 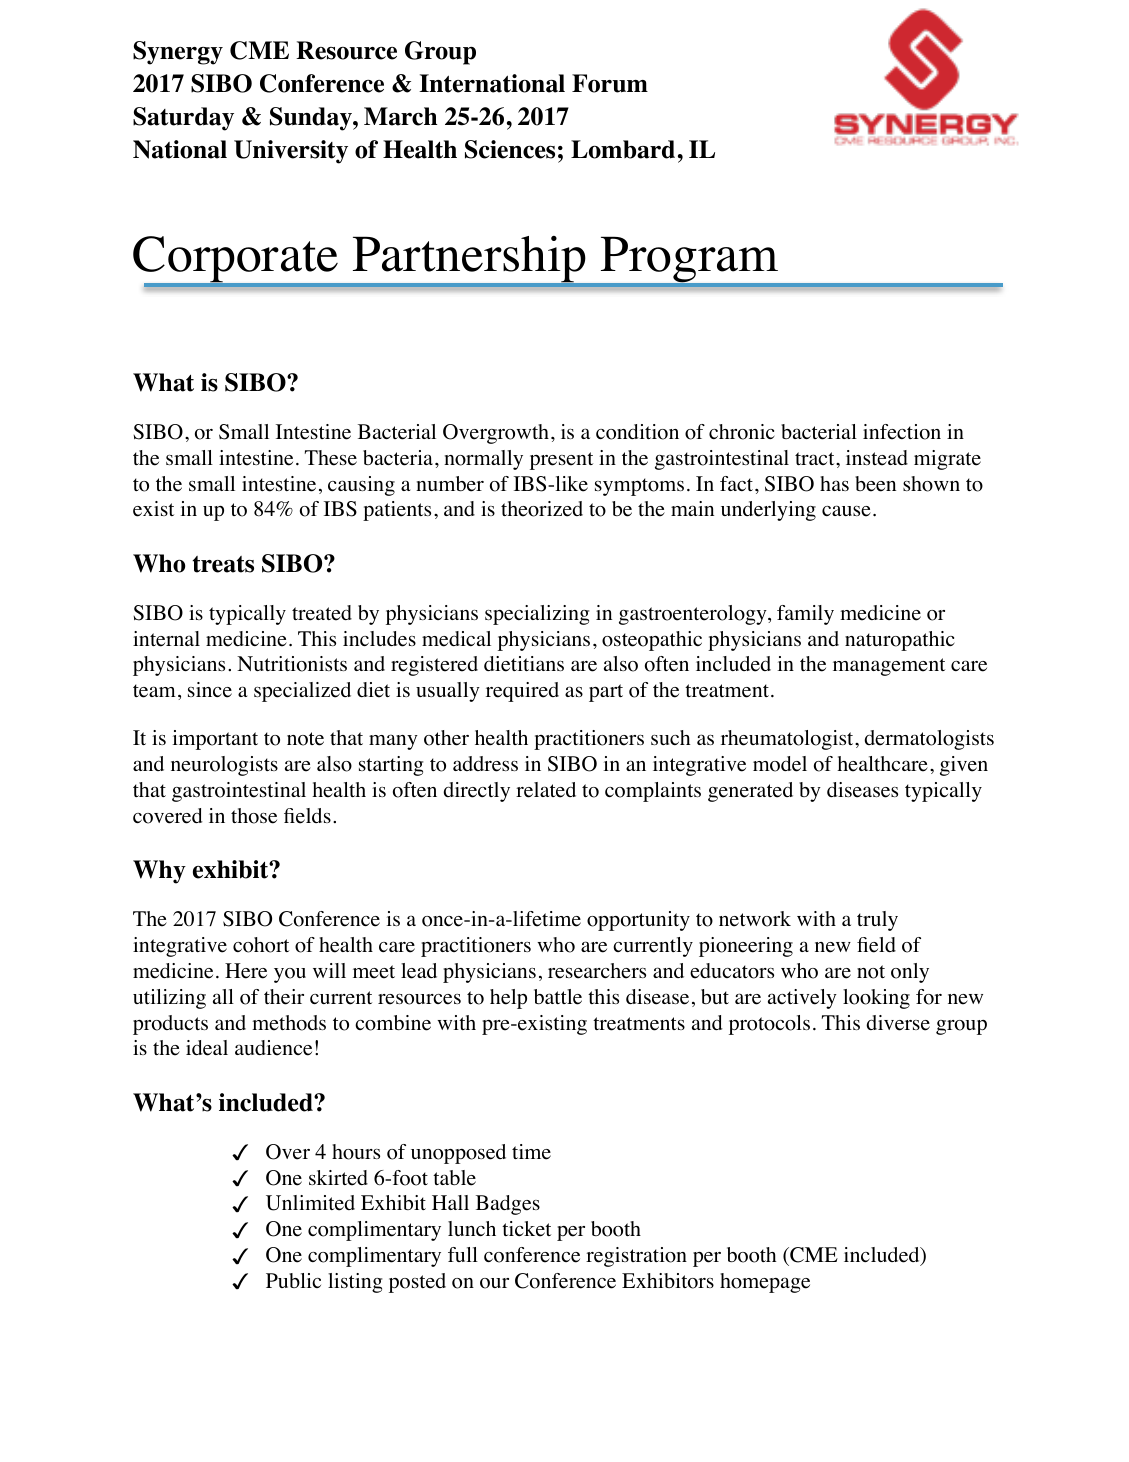 I want to click on These, so click(x=331, y=458).
